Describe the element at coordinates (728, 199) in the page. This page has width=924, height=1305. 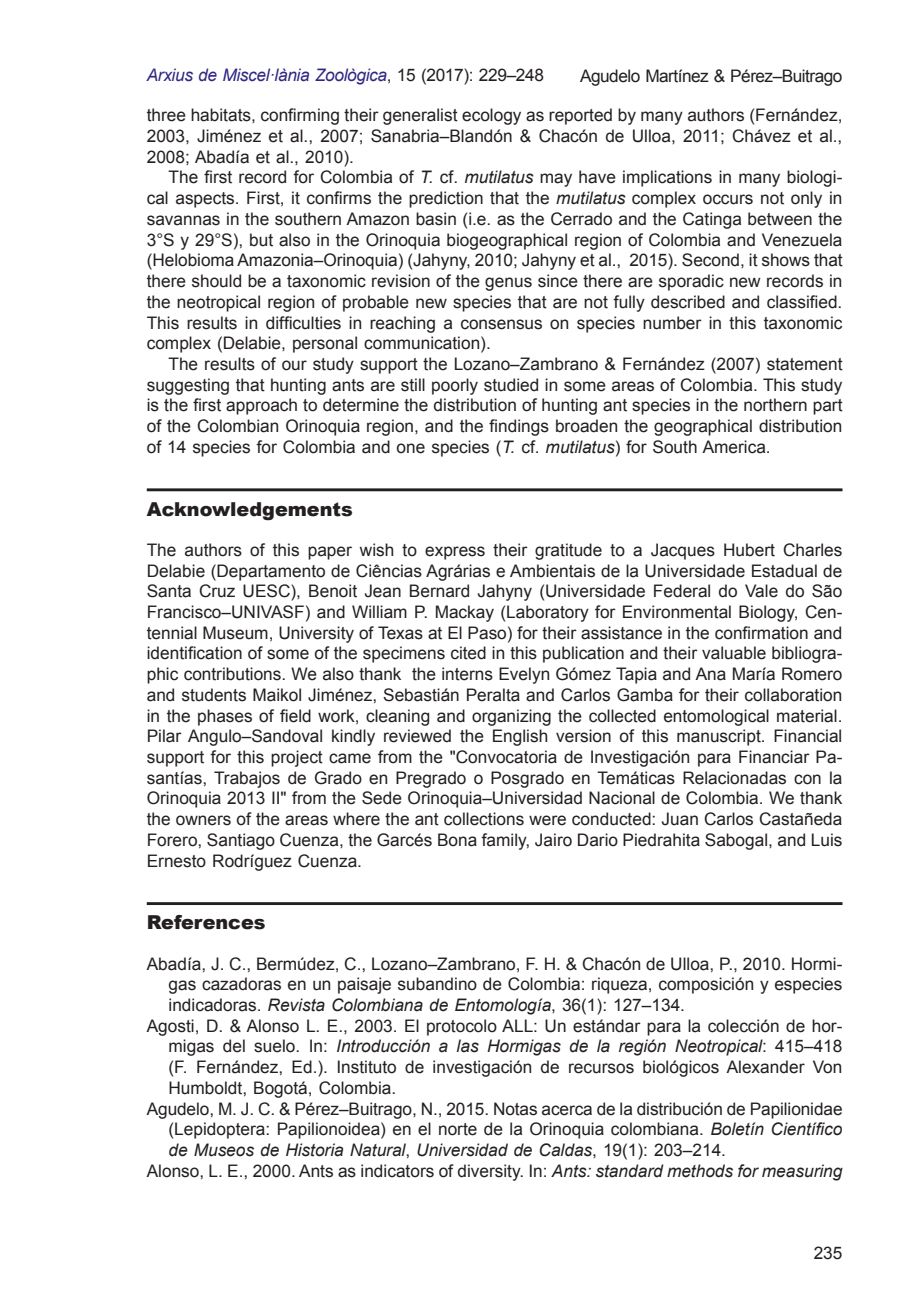
I see `occurs` at that location.
